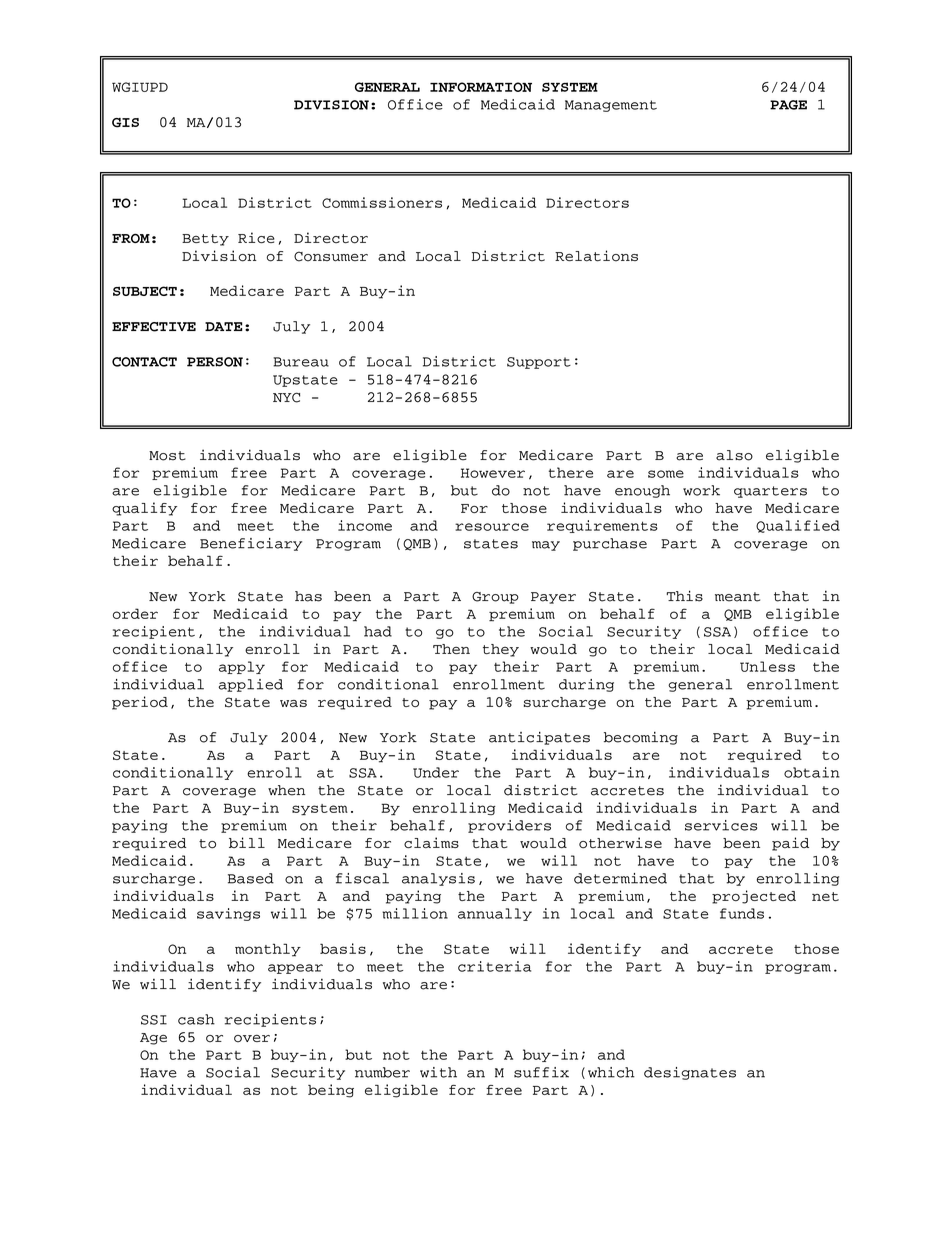  Describe the element at coordinates (196, 1019) in the image. I see `cash` at that location.
